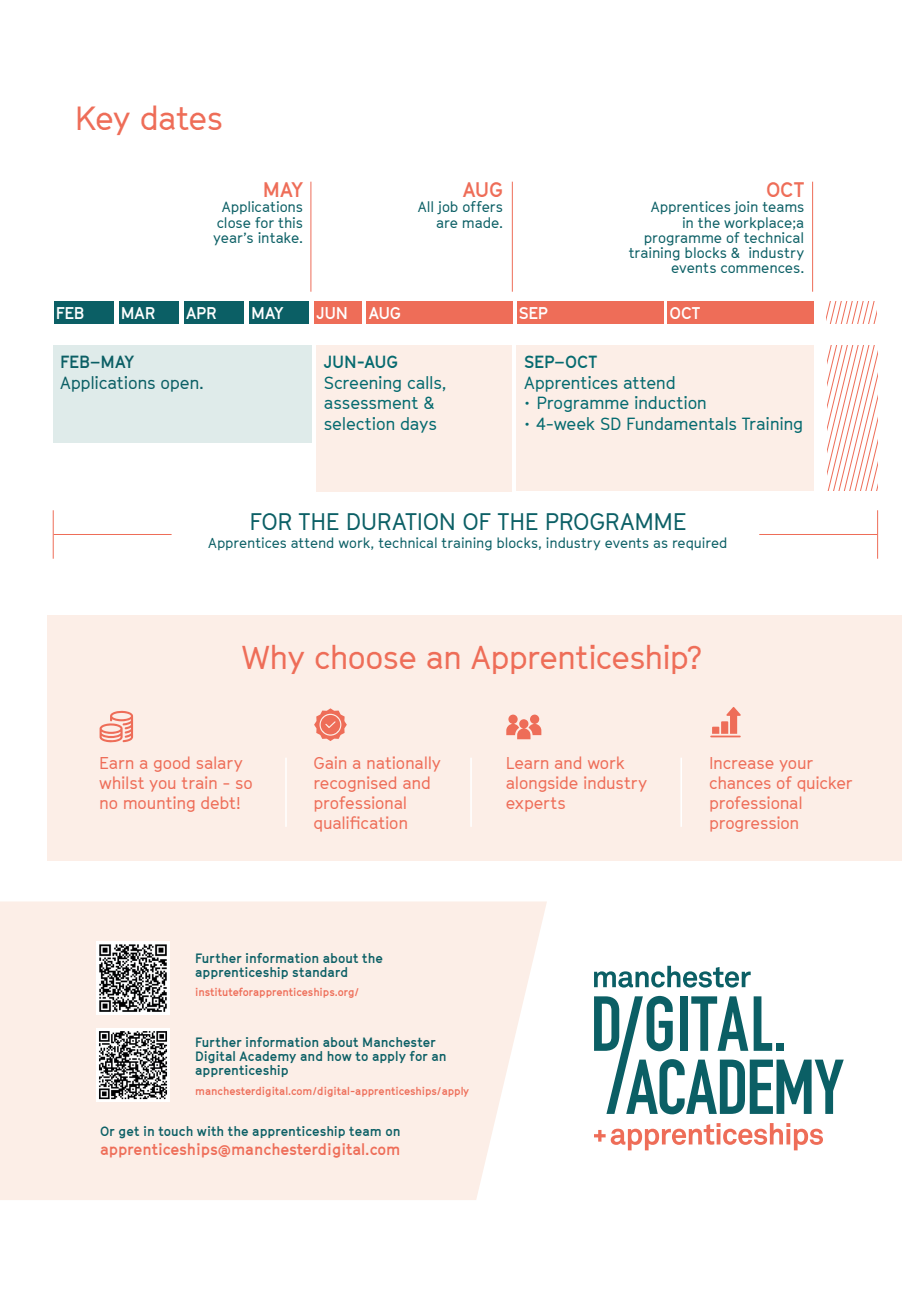 The height and width of the screenshot is (1308, 924). I want to click on offers, so click(482, 206).
